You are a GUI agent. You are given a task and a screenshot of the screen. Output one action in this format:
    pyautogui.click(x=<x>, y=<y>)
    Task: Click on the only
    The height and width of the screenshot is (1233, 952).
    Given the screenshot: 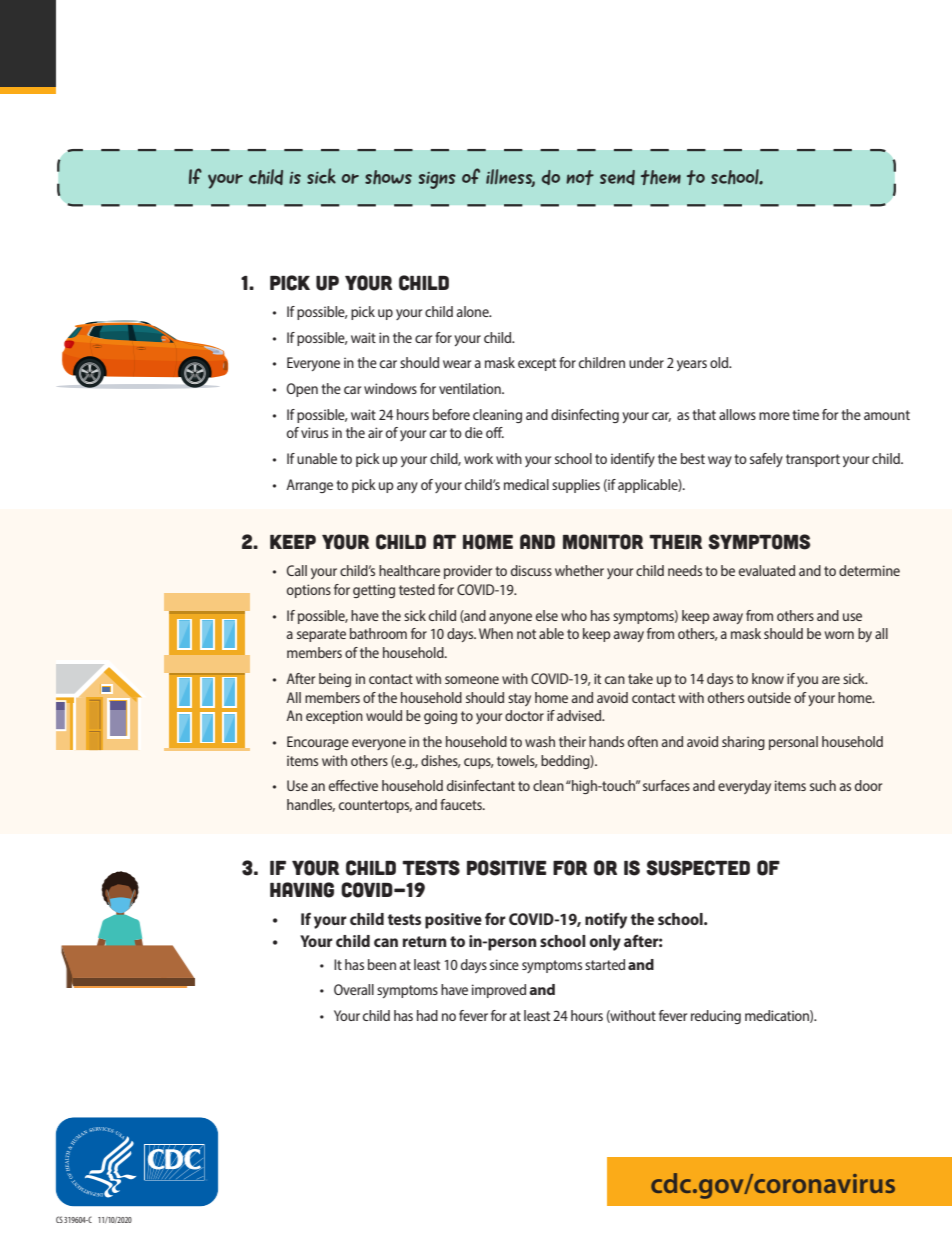 What is the action you would take?
    pyautogui.click(x=605, y=943)
